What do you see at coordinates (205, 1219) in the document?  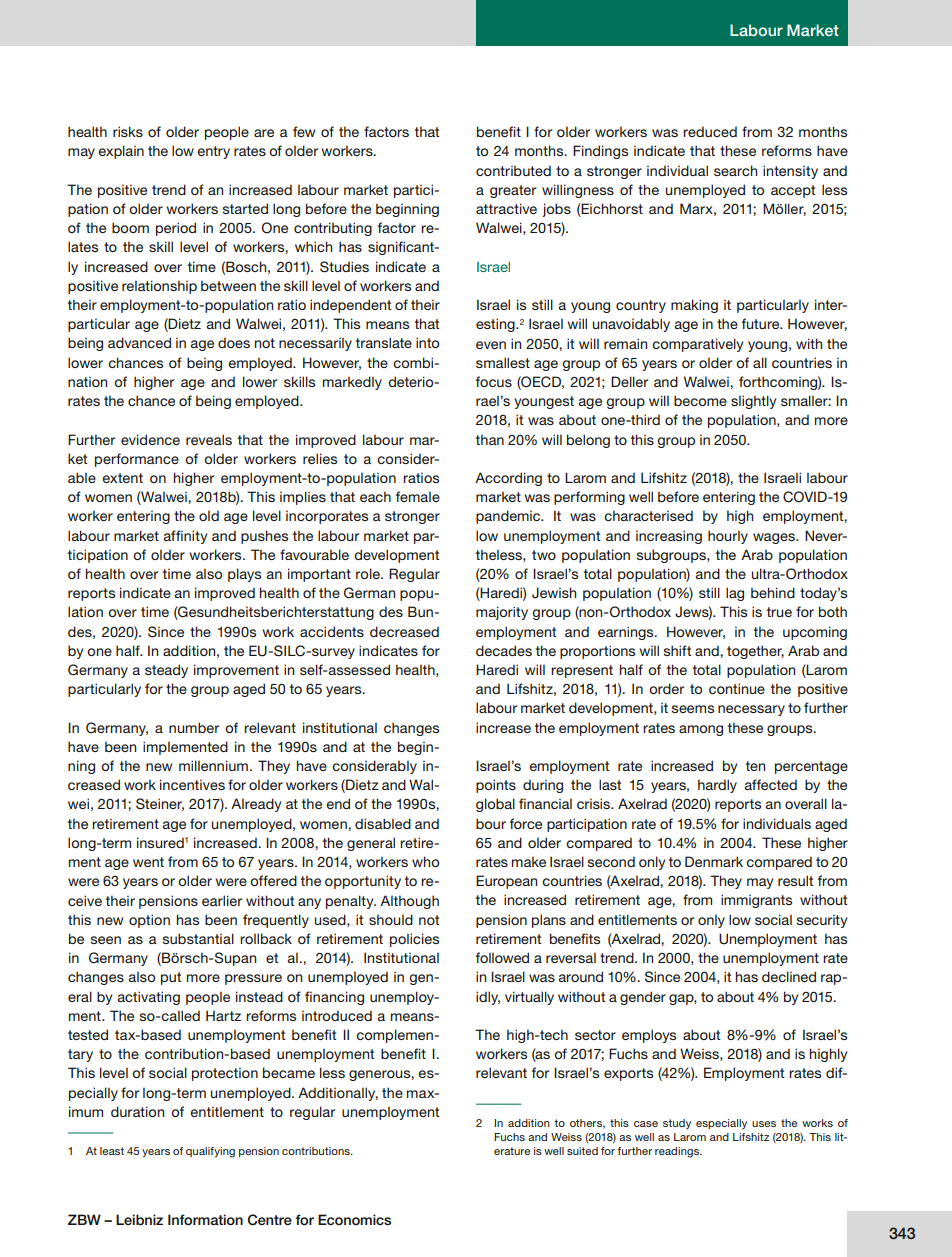 I see `Information` at bounding box center [205, 1219].
